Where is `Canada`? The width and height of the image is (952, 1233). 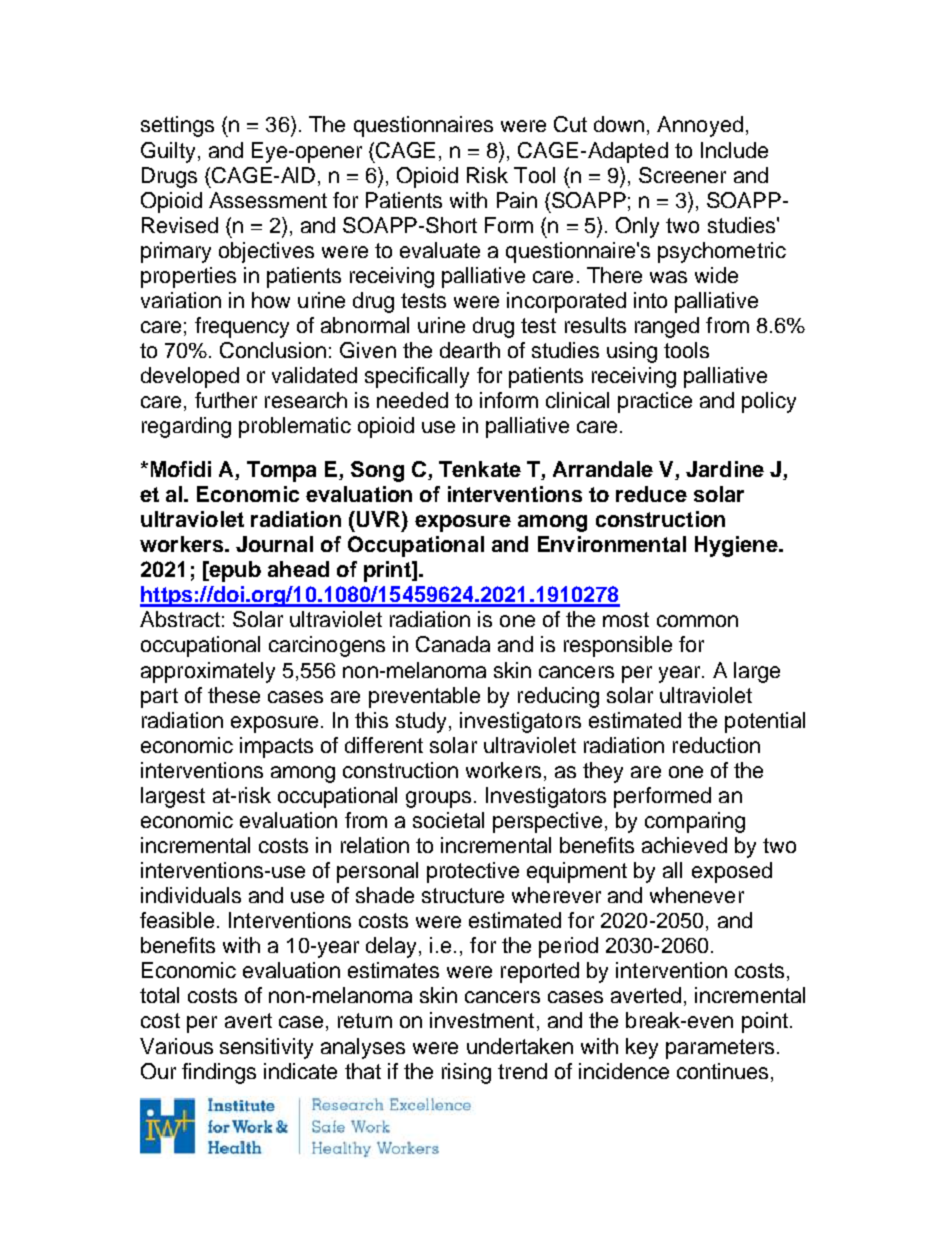 Canada is located at coordinates (453, 644).
